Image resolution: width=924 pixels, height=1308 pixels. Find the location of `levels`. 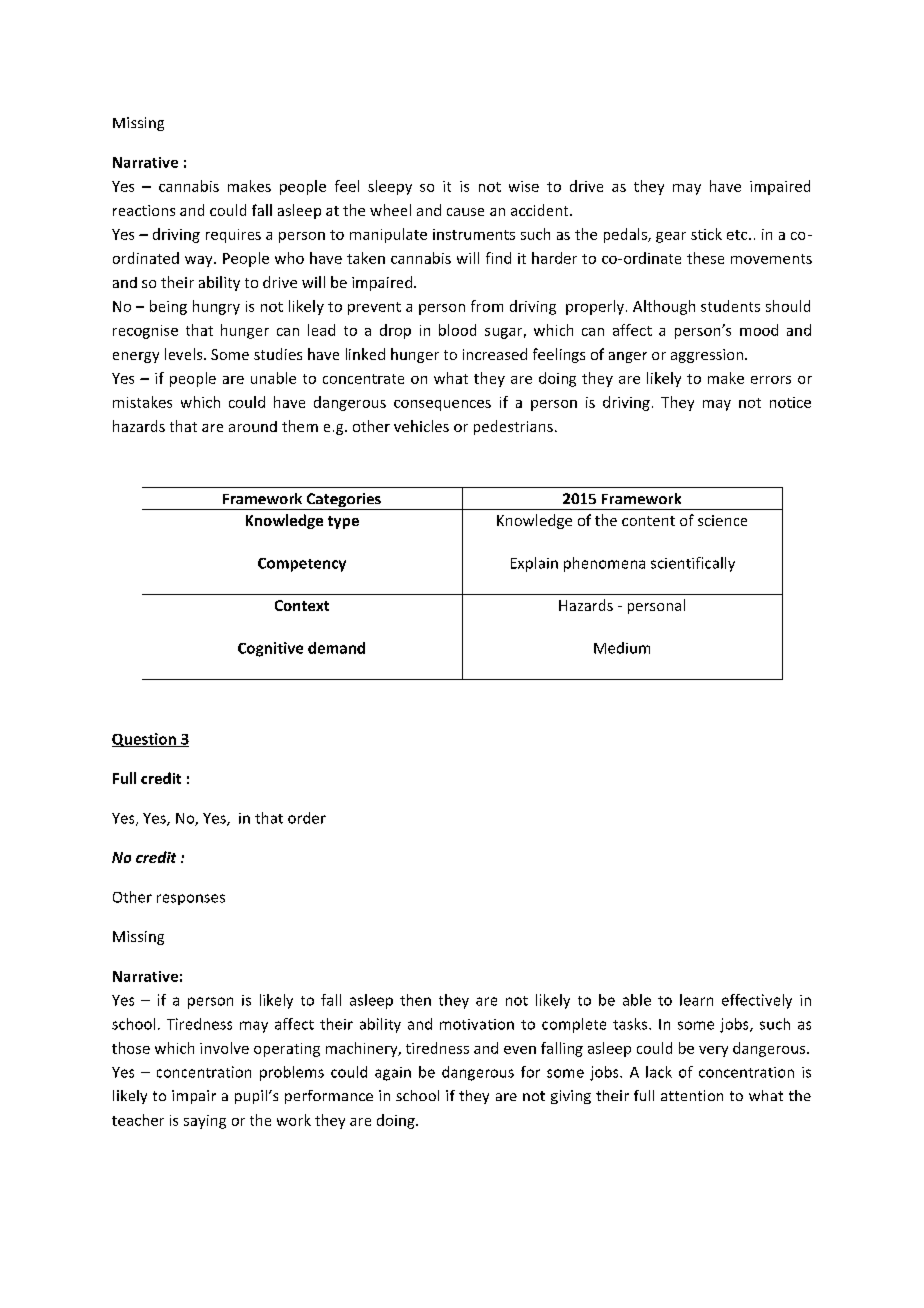

levels is located at coordinates (185, 354).
